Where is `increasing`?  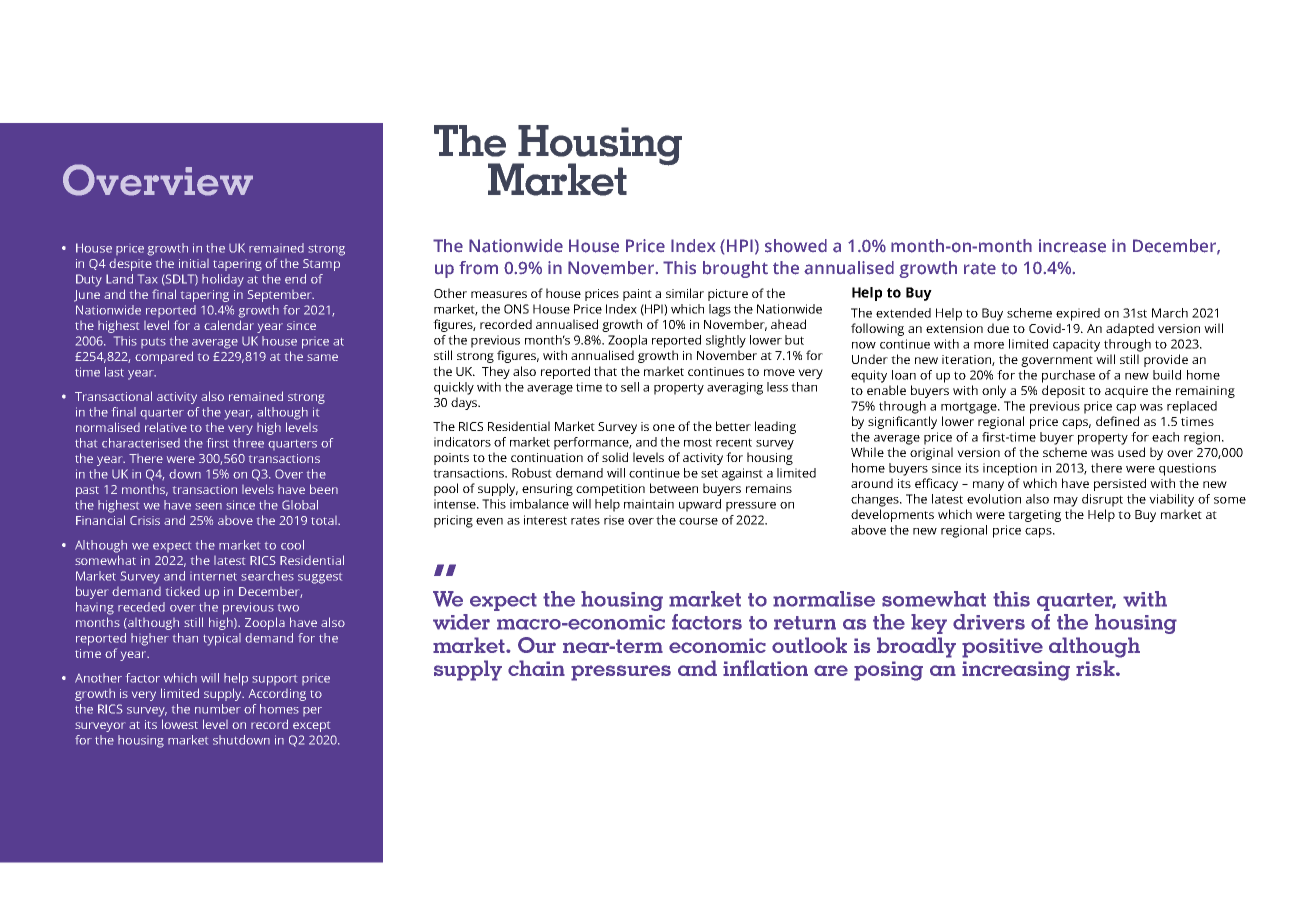 increasing is located at coordinates (1016, 671).
